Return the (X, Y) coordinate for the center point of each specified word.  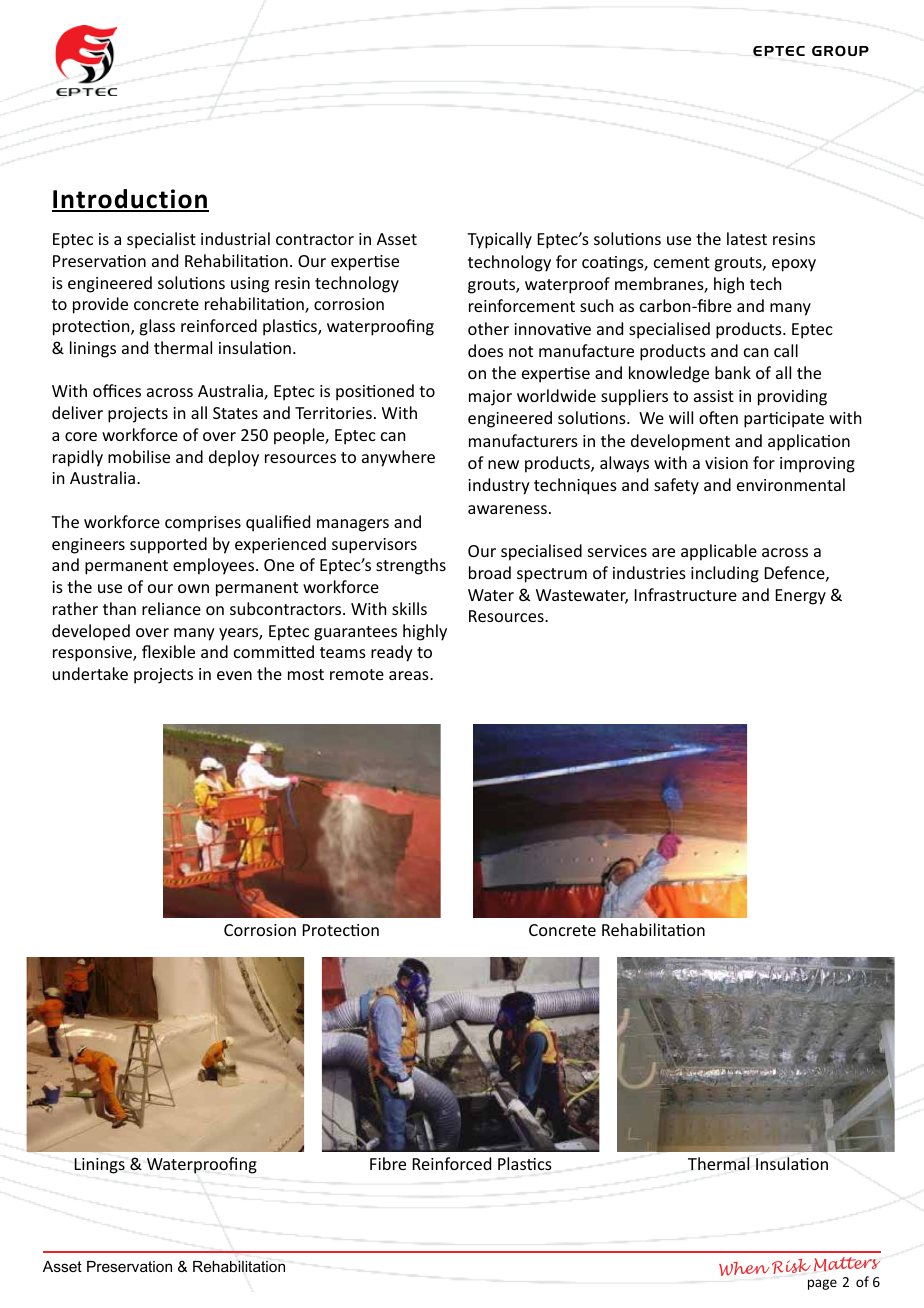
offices (117, 390)
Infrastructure (686, 594)
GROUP (840, 50)
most (306, 674)
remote (357, 674)
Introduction (130, 200)
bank (733, 372)
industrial (235, 238)
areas (410, 675)
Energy (801, 597)
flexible (168, 651)
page (822, 1284)
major (490, 398)
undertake (90, 673)
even (234, 675)
